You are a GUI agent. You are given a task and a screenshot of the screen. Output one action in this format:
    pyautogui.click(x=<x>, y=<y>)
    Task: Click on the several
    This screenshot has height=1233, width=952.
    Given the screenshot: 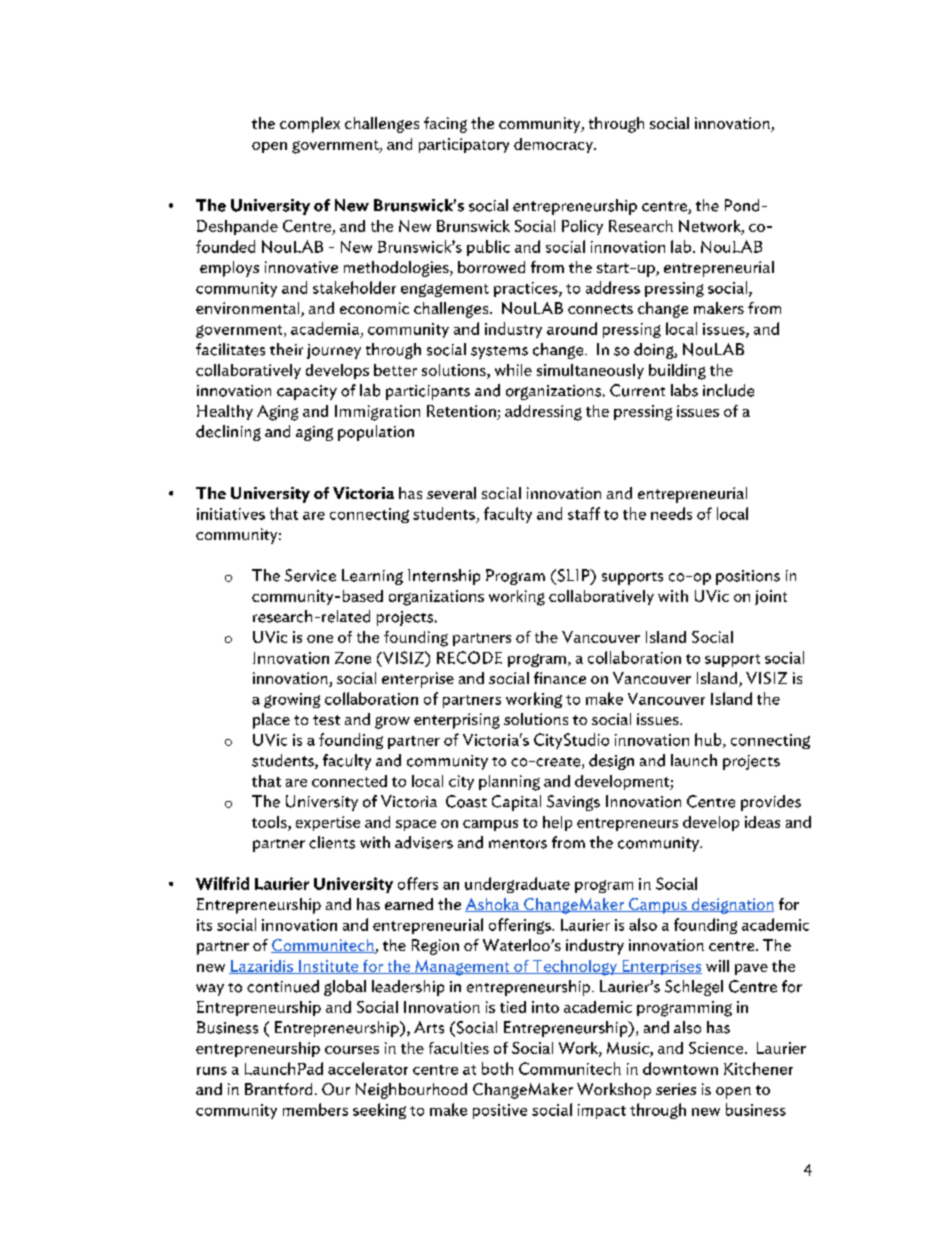 What is the action you would take?
    pyautogui.click(x=451, y=493)
